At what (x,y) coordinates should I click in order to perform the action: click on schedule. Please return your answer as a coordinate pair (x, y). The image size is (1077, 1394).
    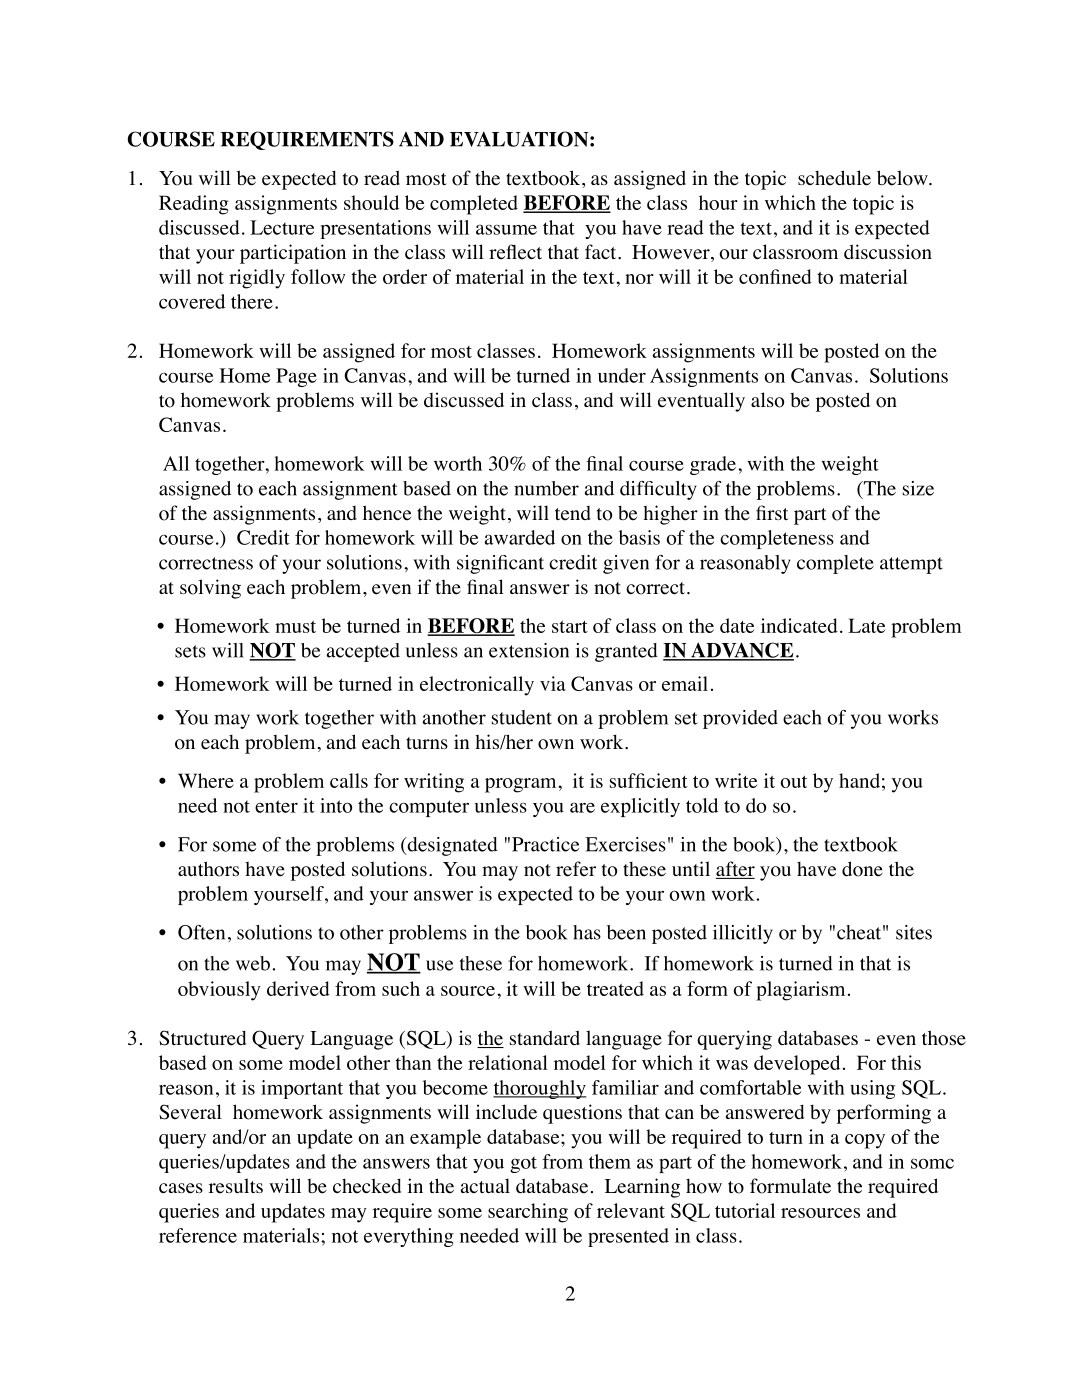
    Looking at the image, I should click on (834, 178).
